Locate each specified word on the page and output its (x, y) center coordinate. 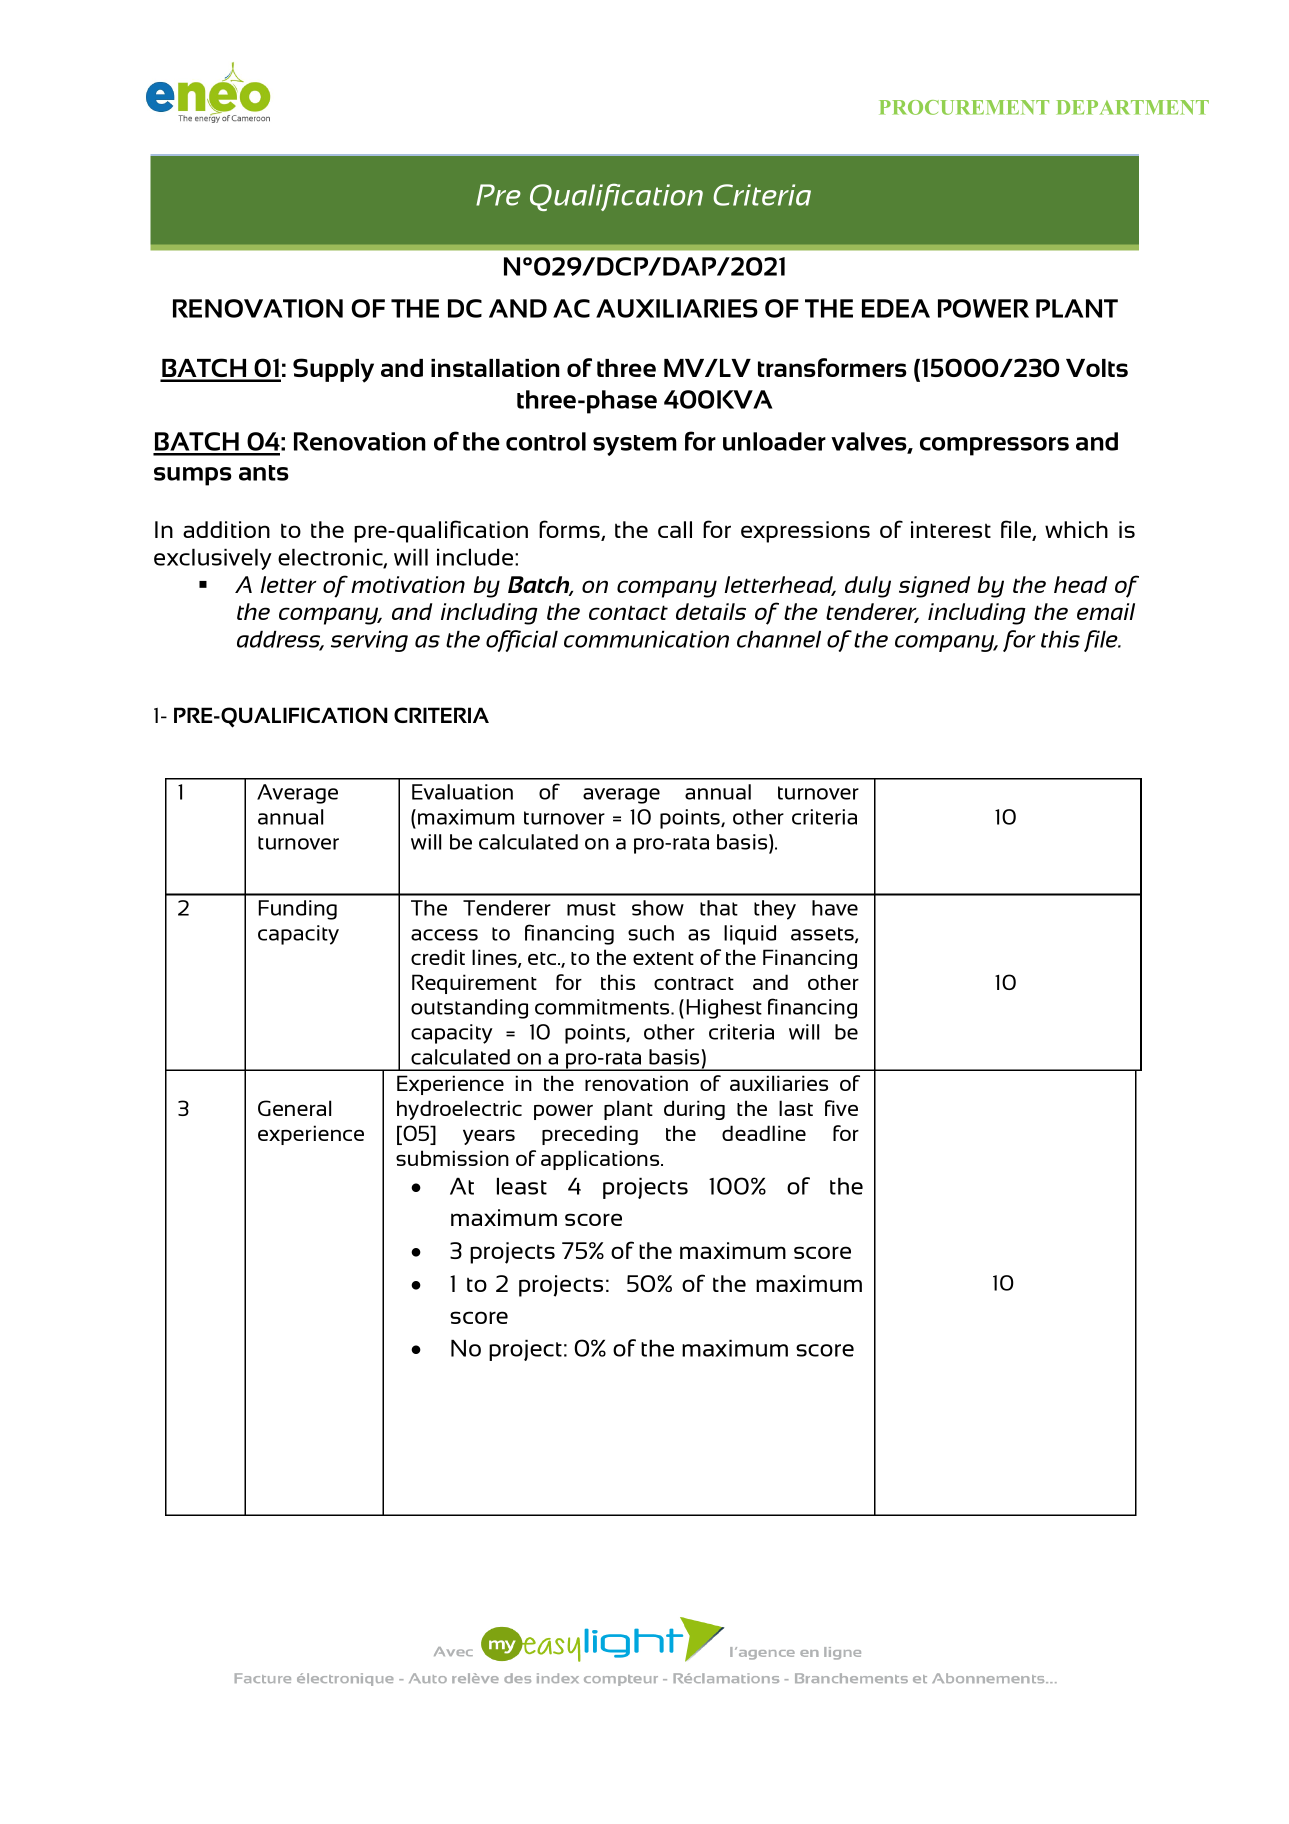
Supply (333, 370)
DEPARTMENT (1133, 107)
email (1106, 611)
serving (369, 641)
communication (646, 639)
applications (601, 1160)
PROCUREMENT (964, 107)
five (841, 1108)
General (294, 1108)
